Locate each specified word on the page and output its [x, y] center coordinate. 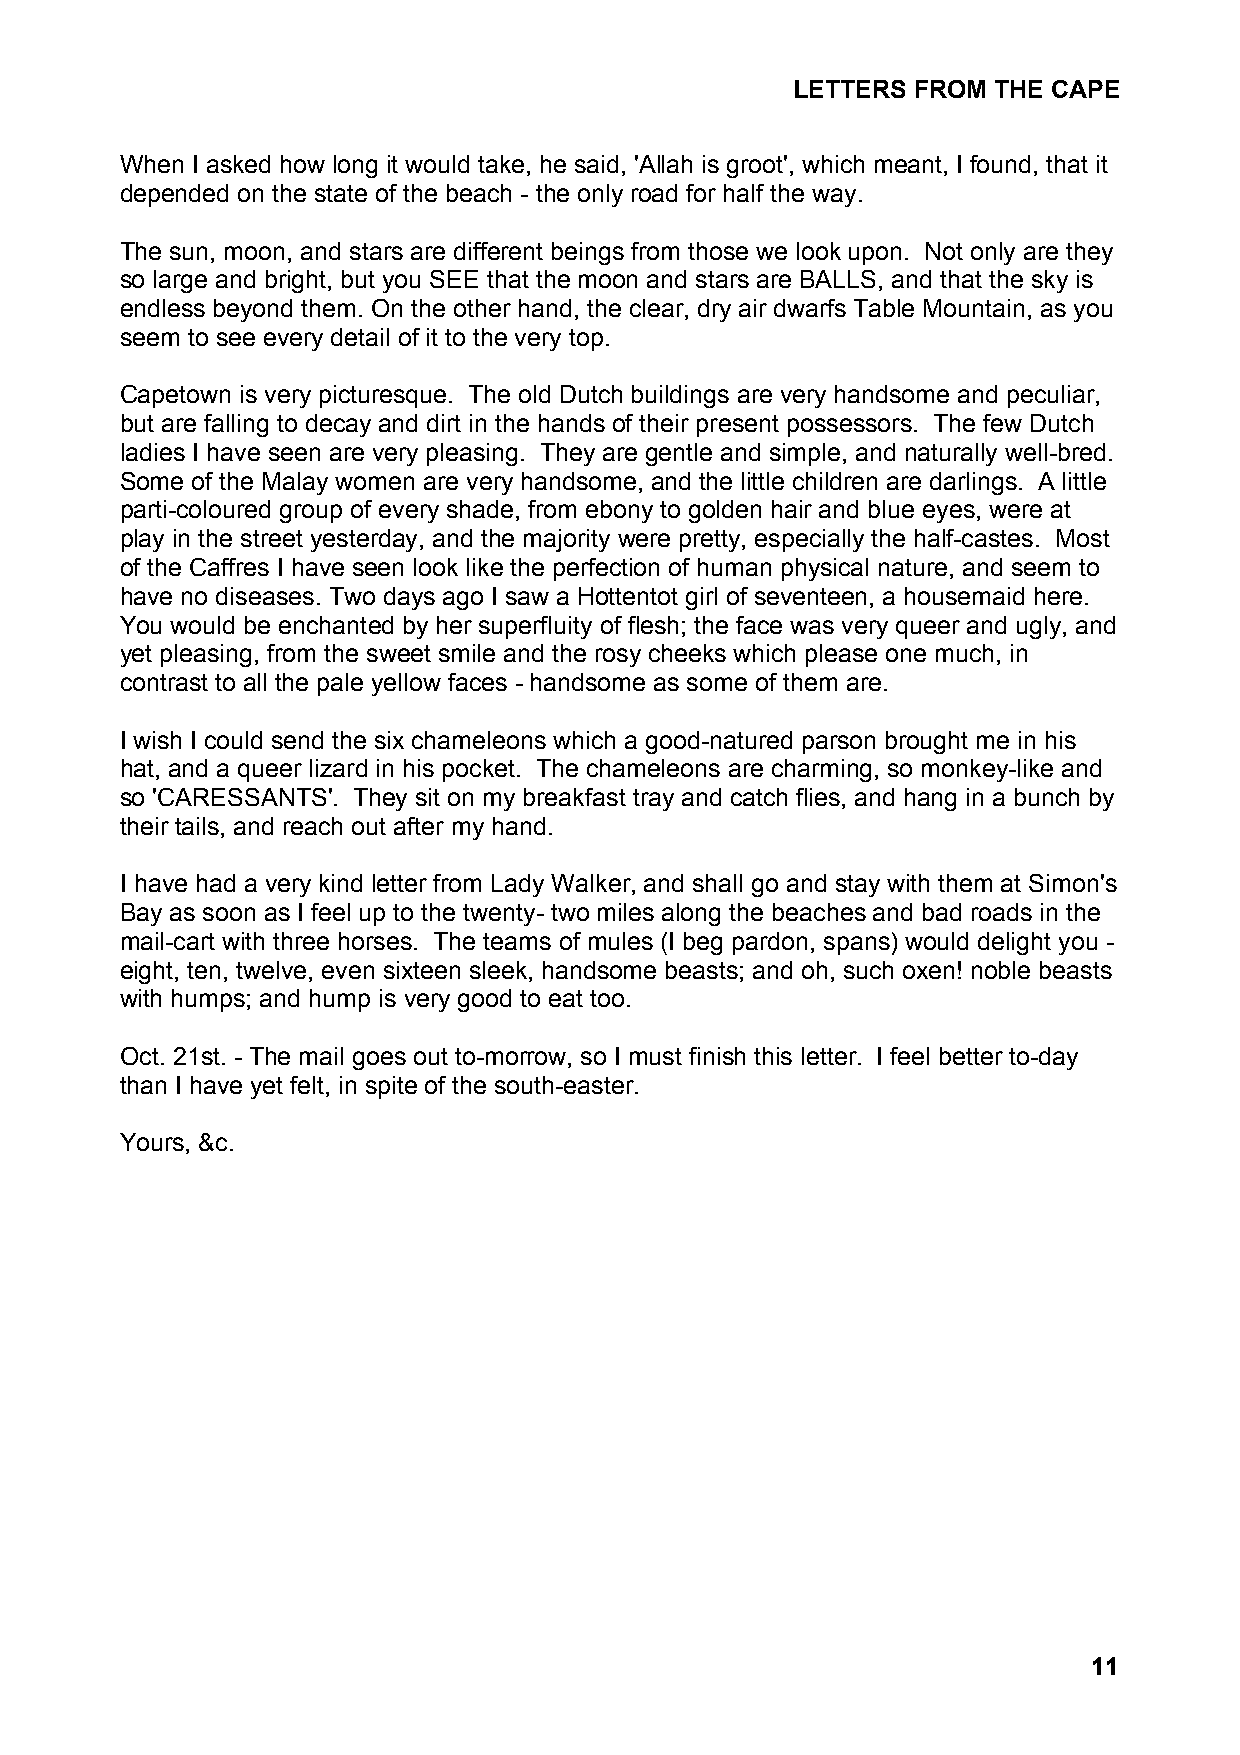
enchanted [336, 625]
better [971, 1056]
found [1000, 164]
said [596, 164]
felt [308, 1086]
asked [238, 164]
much [964, 653]
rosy [618, 657]
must [656, 1056]
